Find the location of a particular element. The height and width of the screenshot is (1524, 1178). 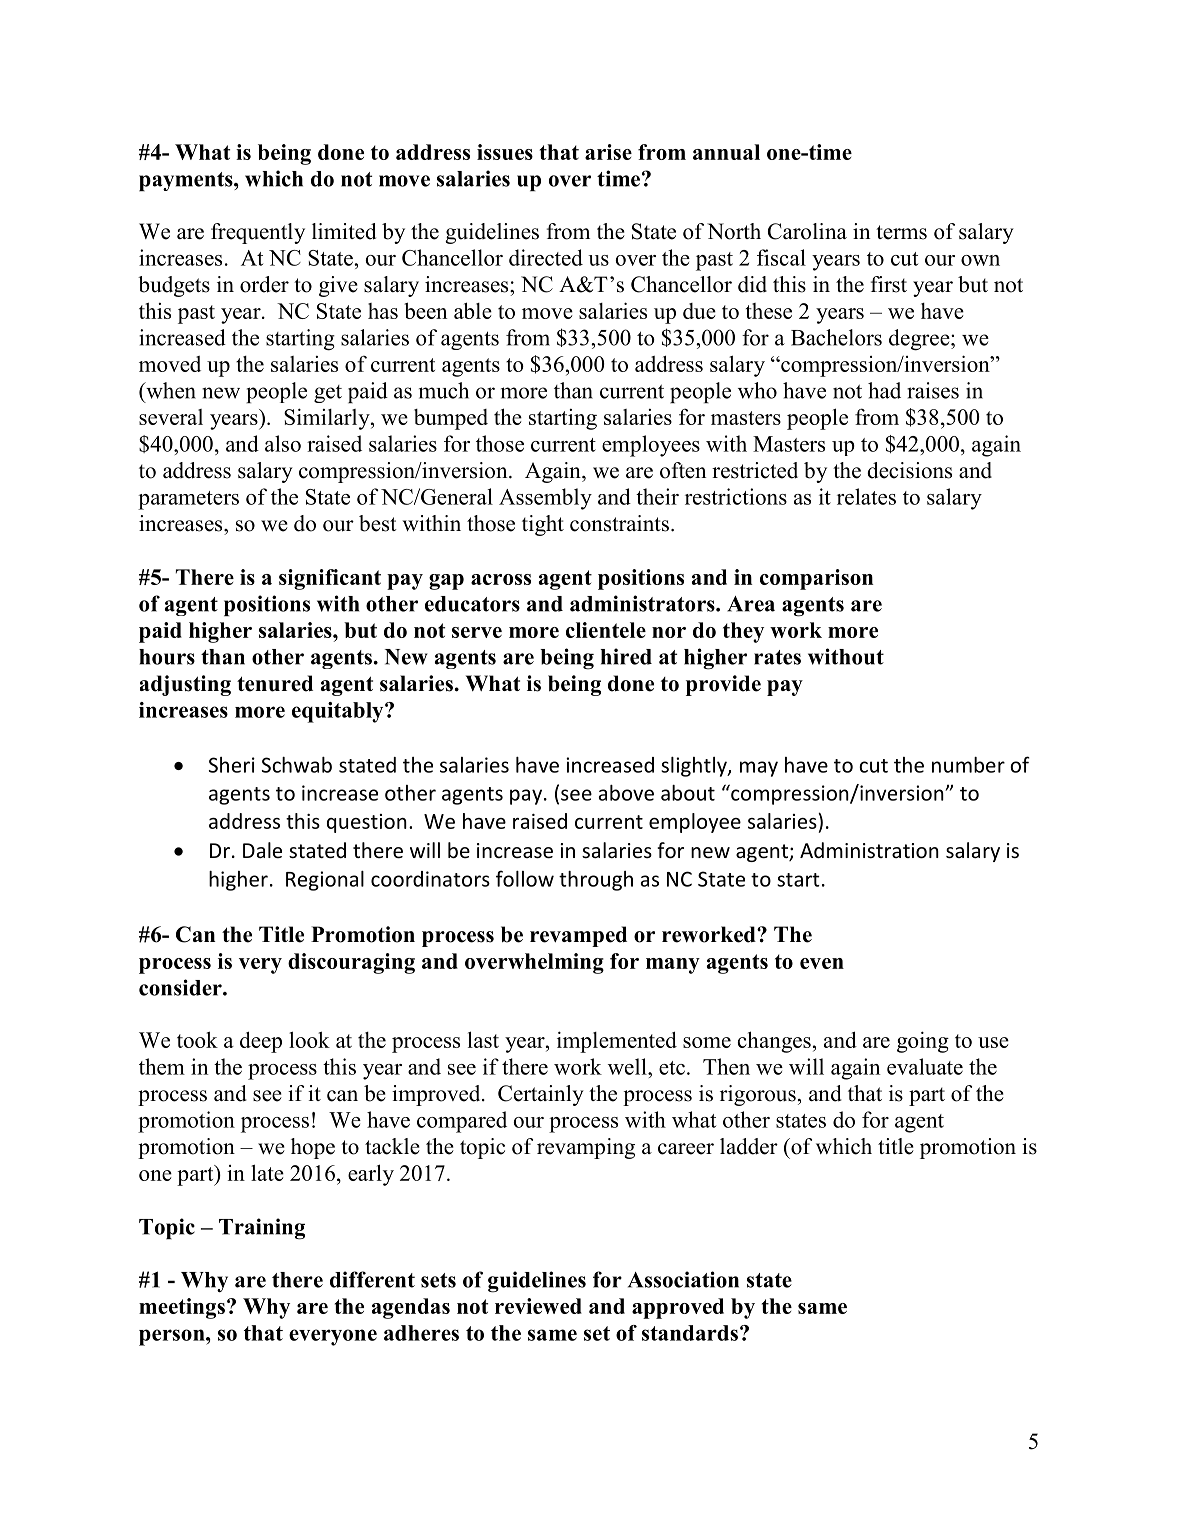

above is located at coordinates (626, 793).
